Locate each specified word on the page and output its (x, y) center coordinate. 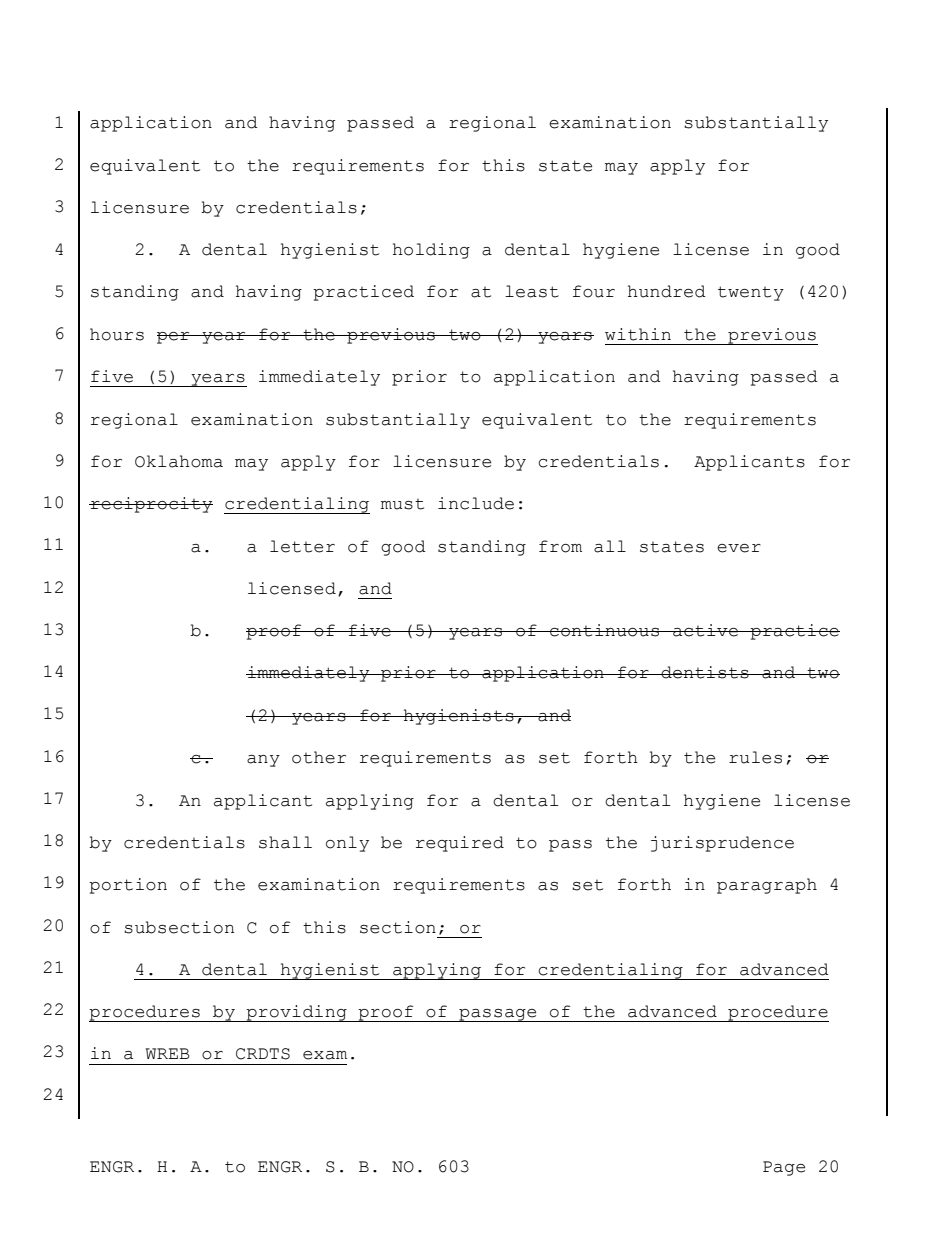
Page (784, 1168)
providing (296, 1013)
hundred (667, 291)
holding (431, 251)
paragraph (767, 886)
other (319, 757)
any (263, 761)
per (174, 338)
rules (755, 757)
